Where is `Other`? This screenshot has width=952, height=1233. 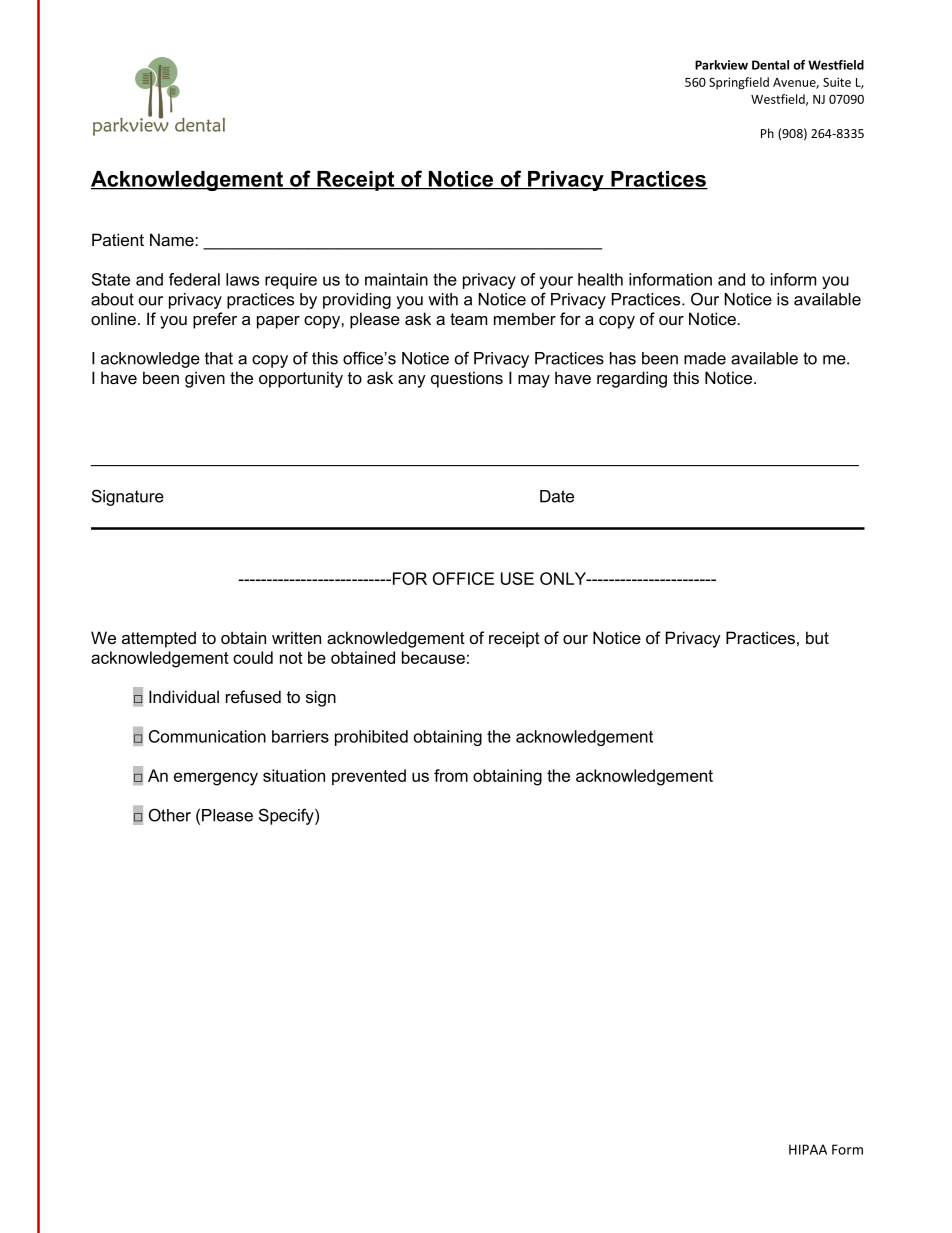
Other is located at coordinates (170, 815).
